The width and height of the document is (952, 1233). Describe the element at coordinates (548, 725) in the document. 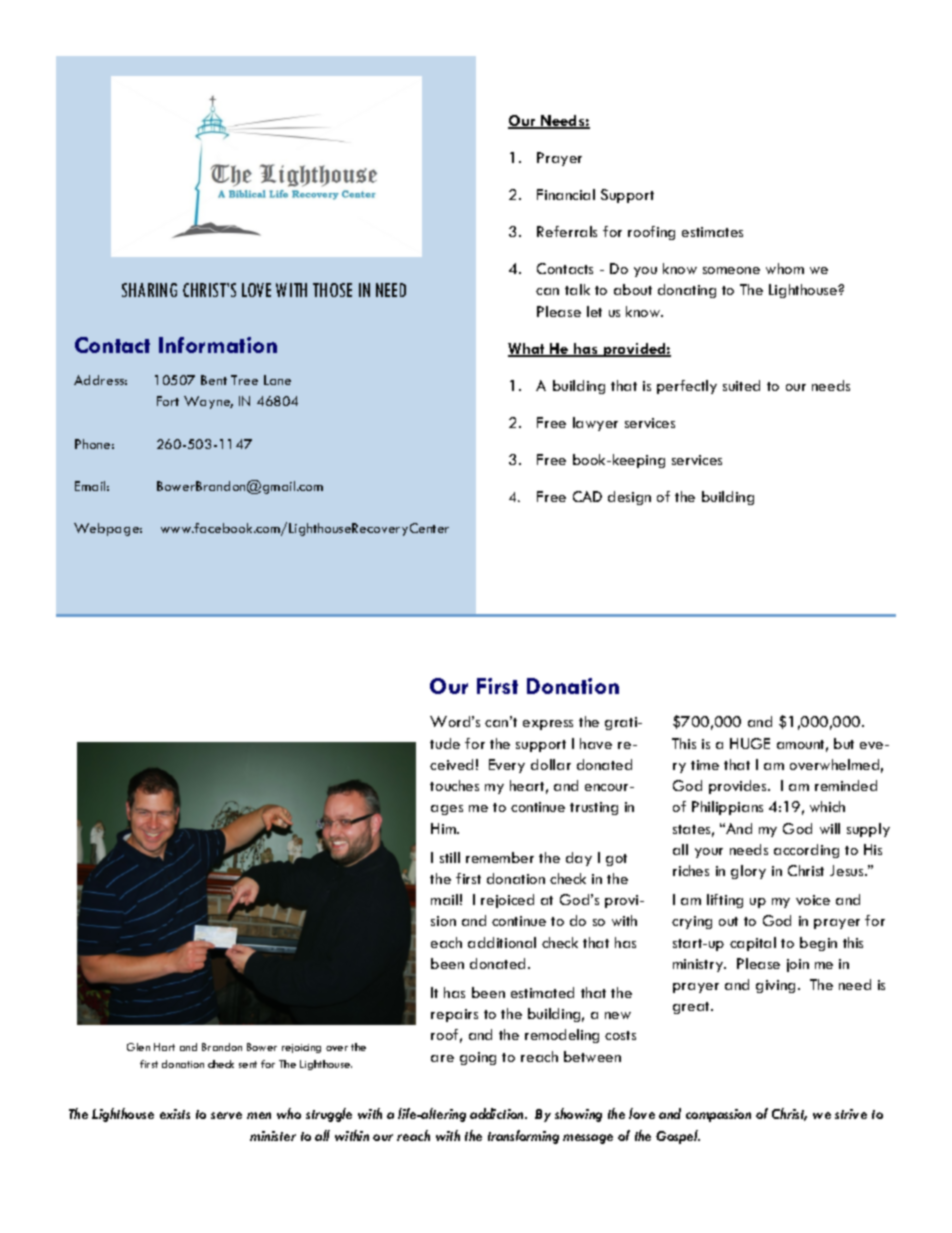

I see `express` at that location.
